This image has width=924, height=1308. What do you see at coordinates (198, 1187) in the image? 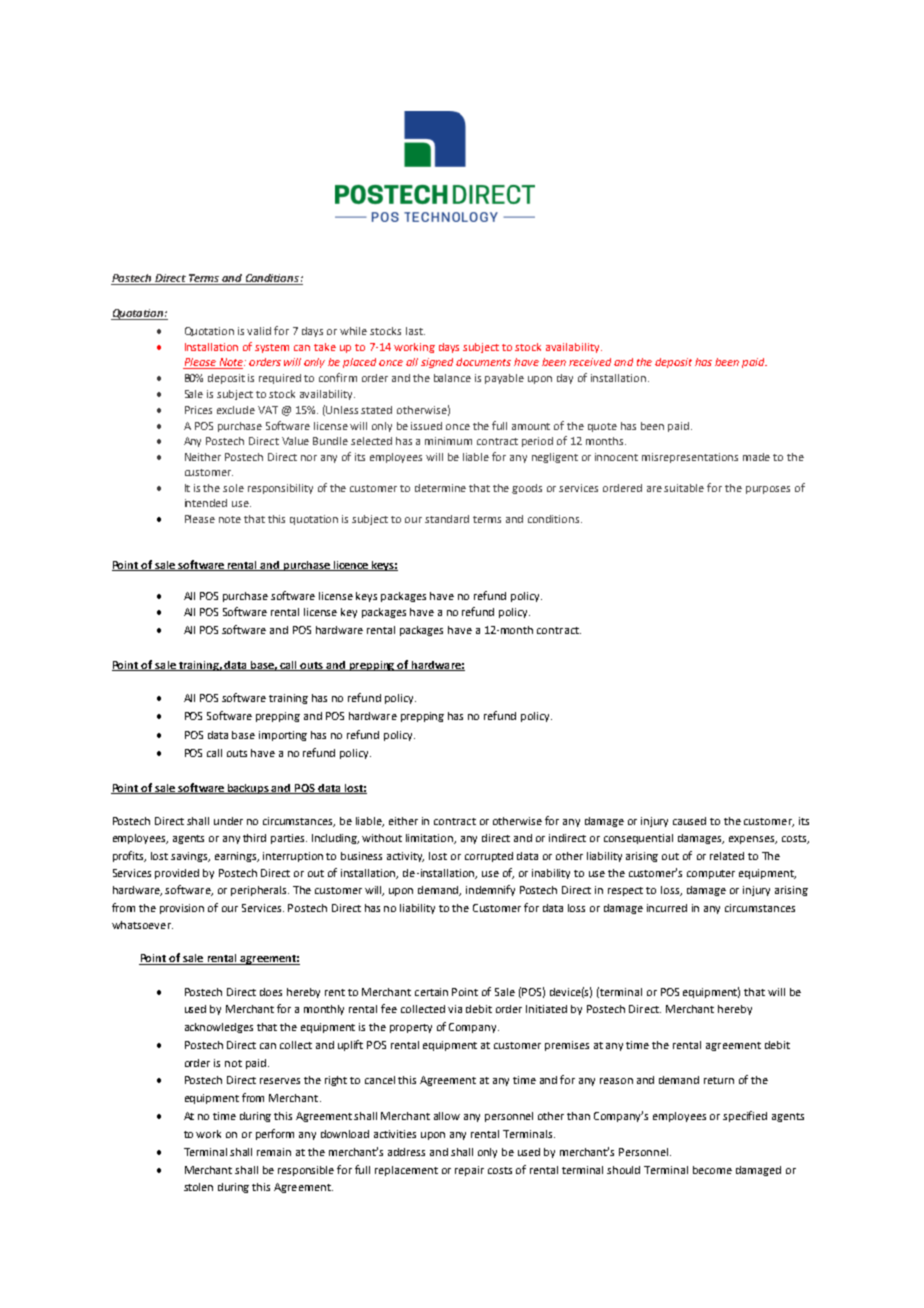
I see `stolen` at bounding box center [198, 1187].
